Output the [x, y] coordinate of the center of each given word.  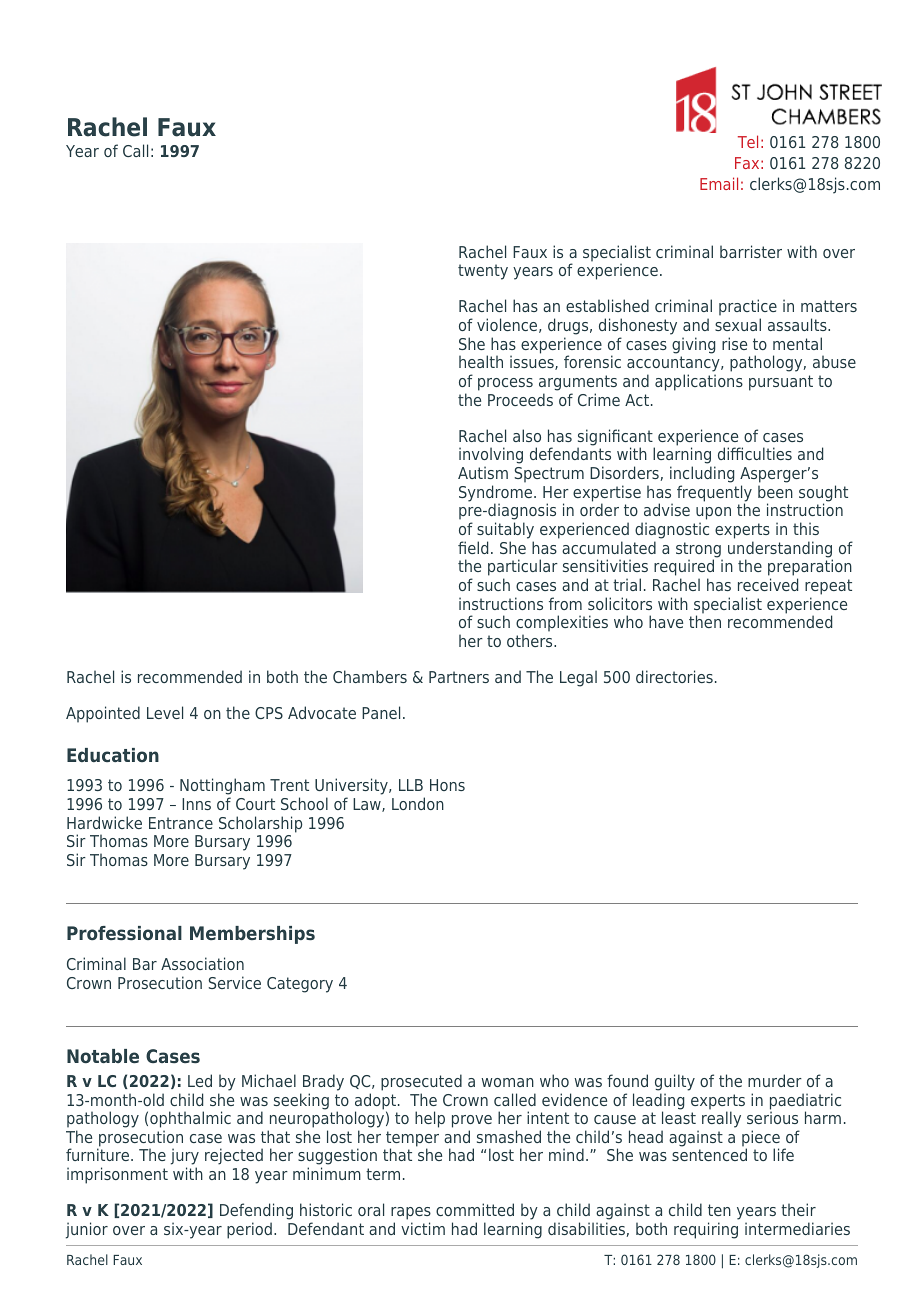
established [607, 305]
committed [475, 1209]
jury [185, 1158]
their [798, 1209]
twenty [483, 272]
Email [719, 183]
